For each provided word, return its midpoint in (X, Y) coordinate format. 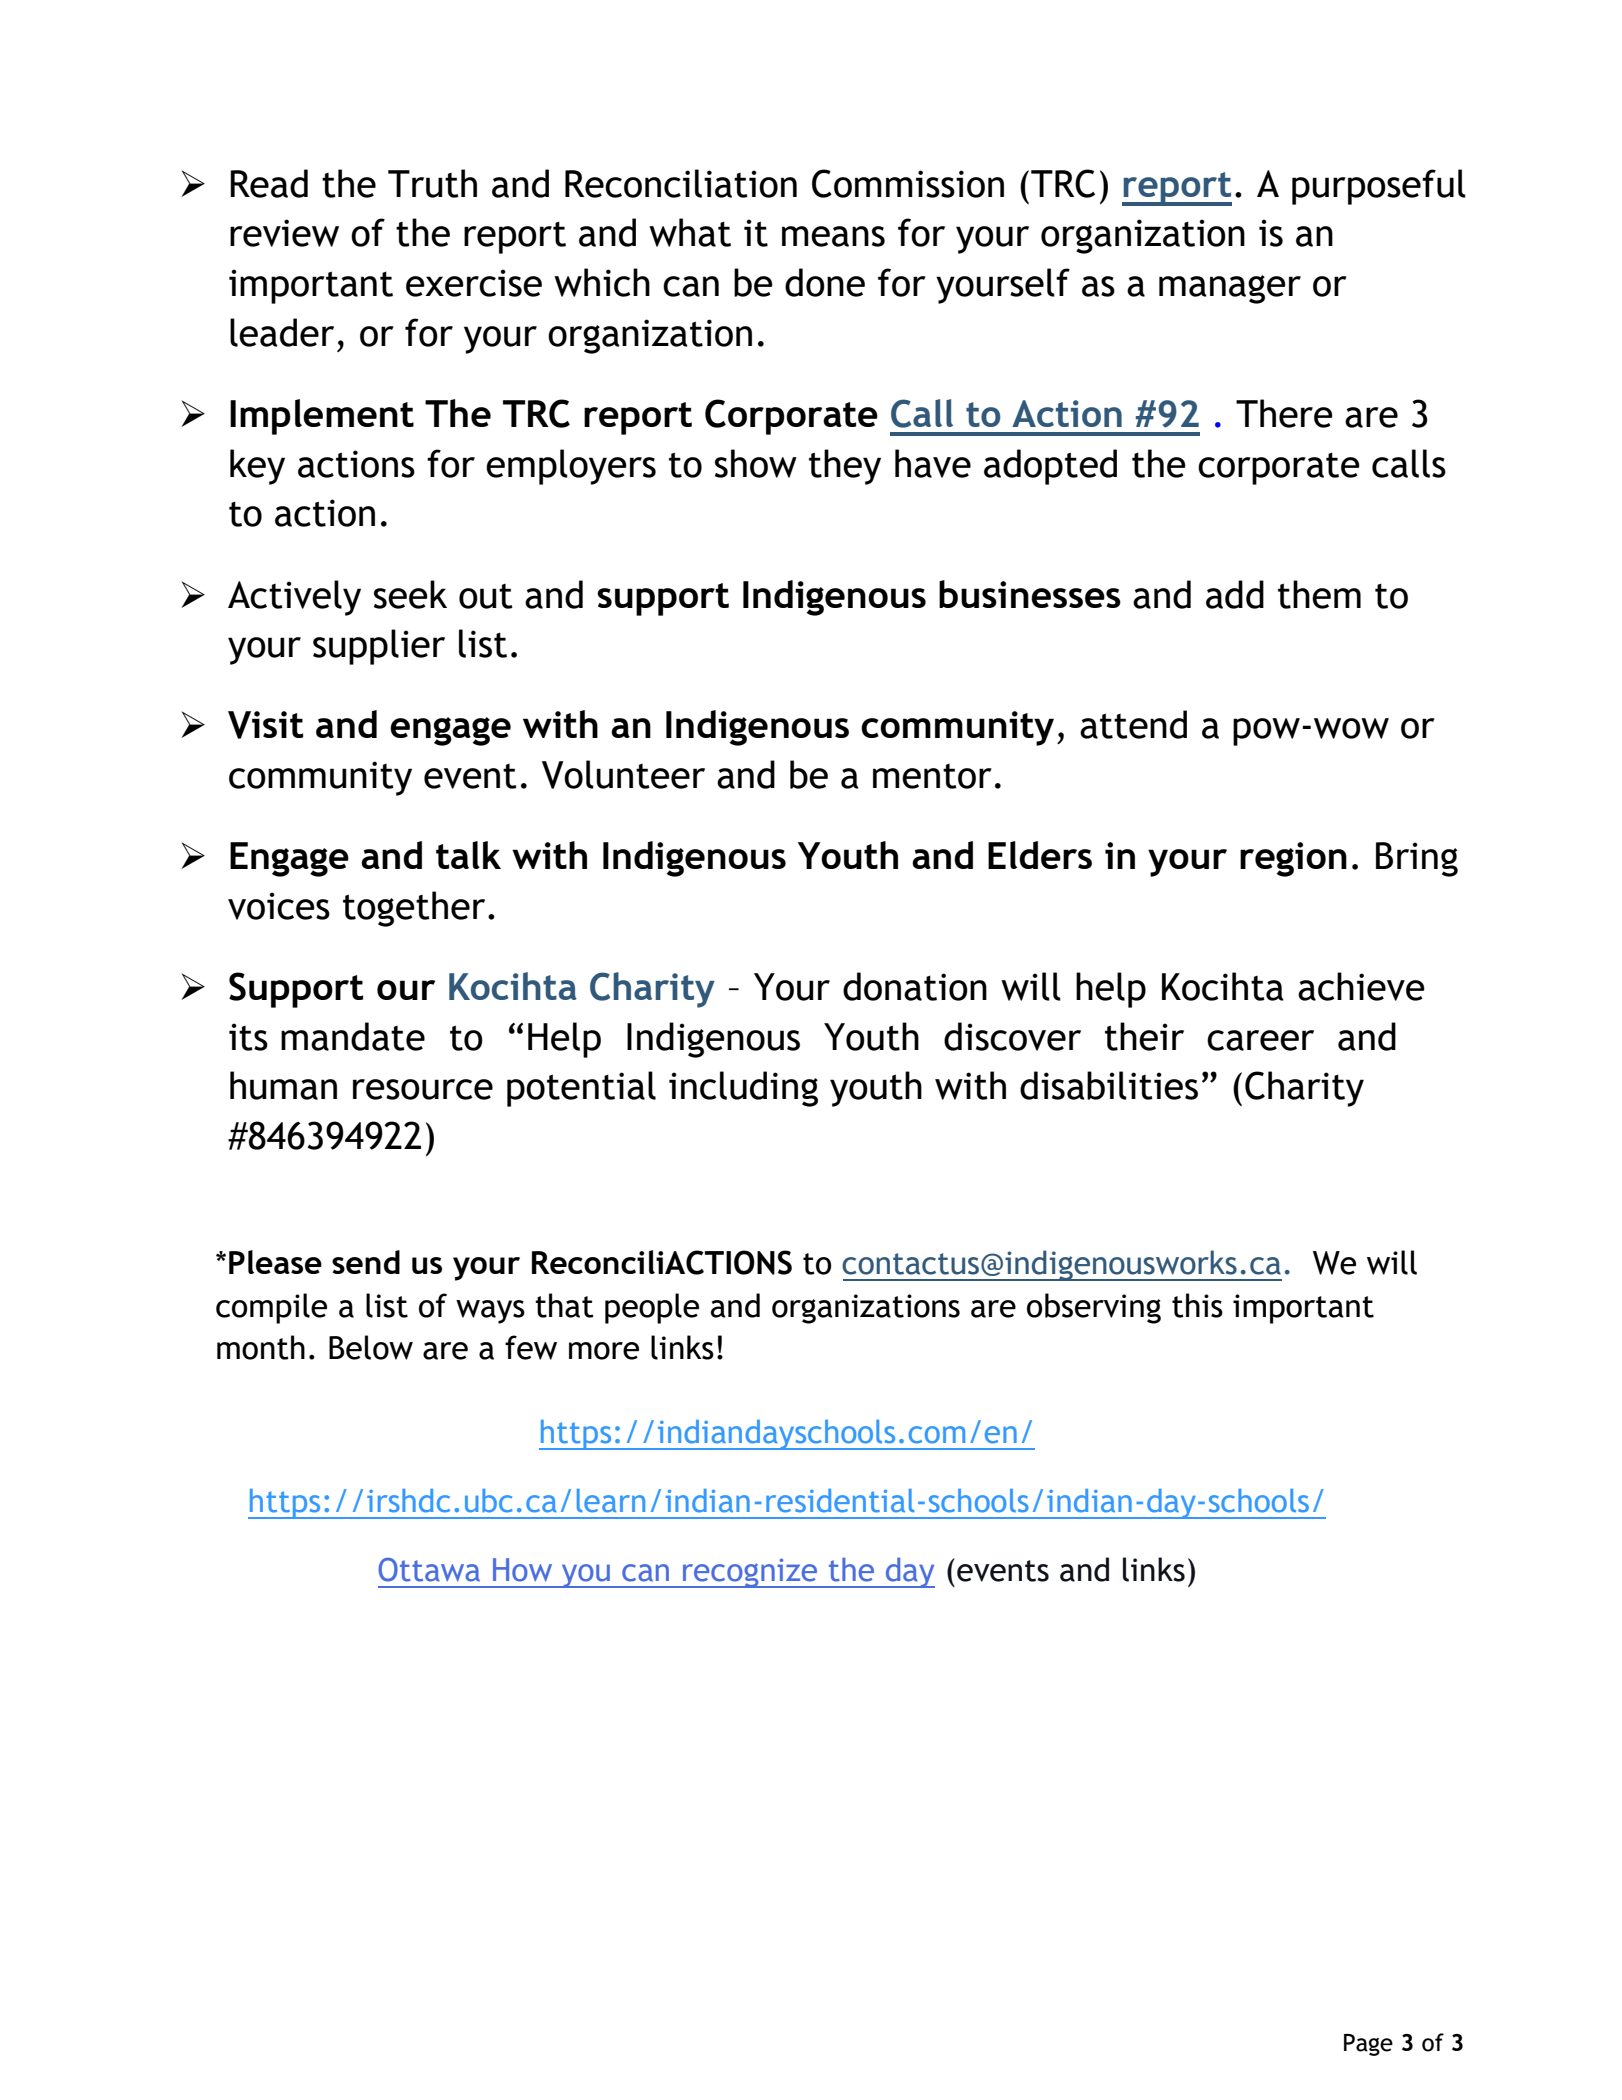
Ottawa (429, 1570)
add (1235, 594)
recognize (750, 1573)
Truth (432, 183)
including (743, 1089)
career (1260, 1040)
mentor (932, 776)
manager (1230, 289)
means (833, 236)
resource (423, 1089)
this (1197, 1305)
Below (371, 1347)
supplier (379, 647)
